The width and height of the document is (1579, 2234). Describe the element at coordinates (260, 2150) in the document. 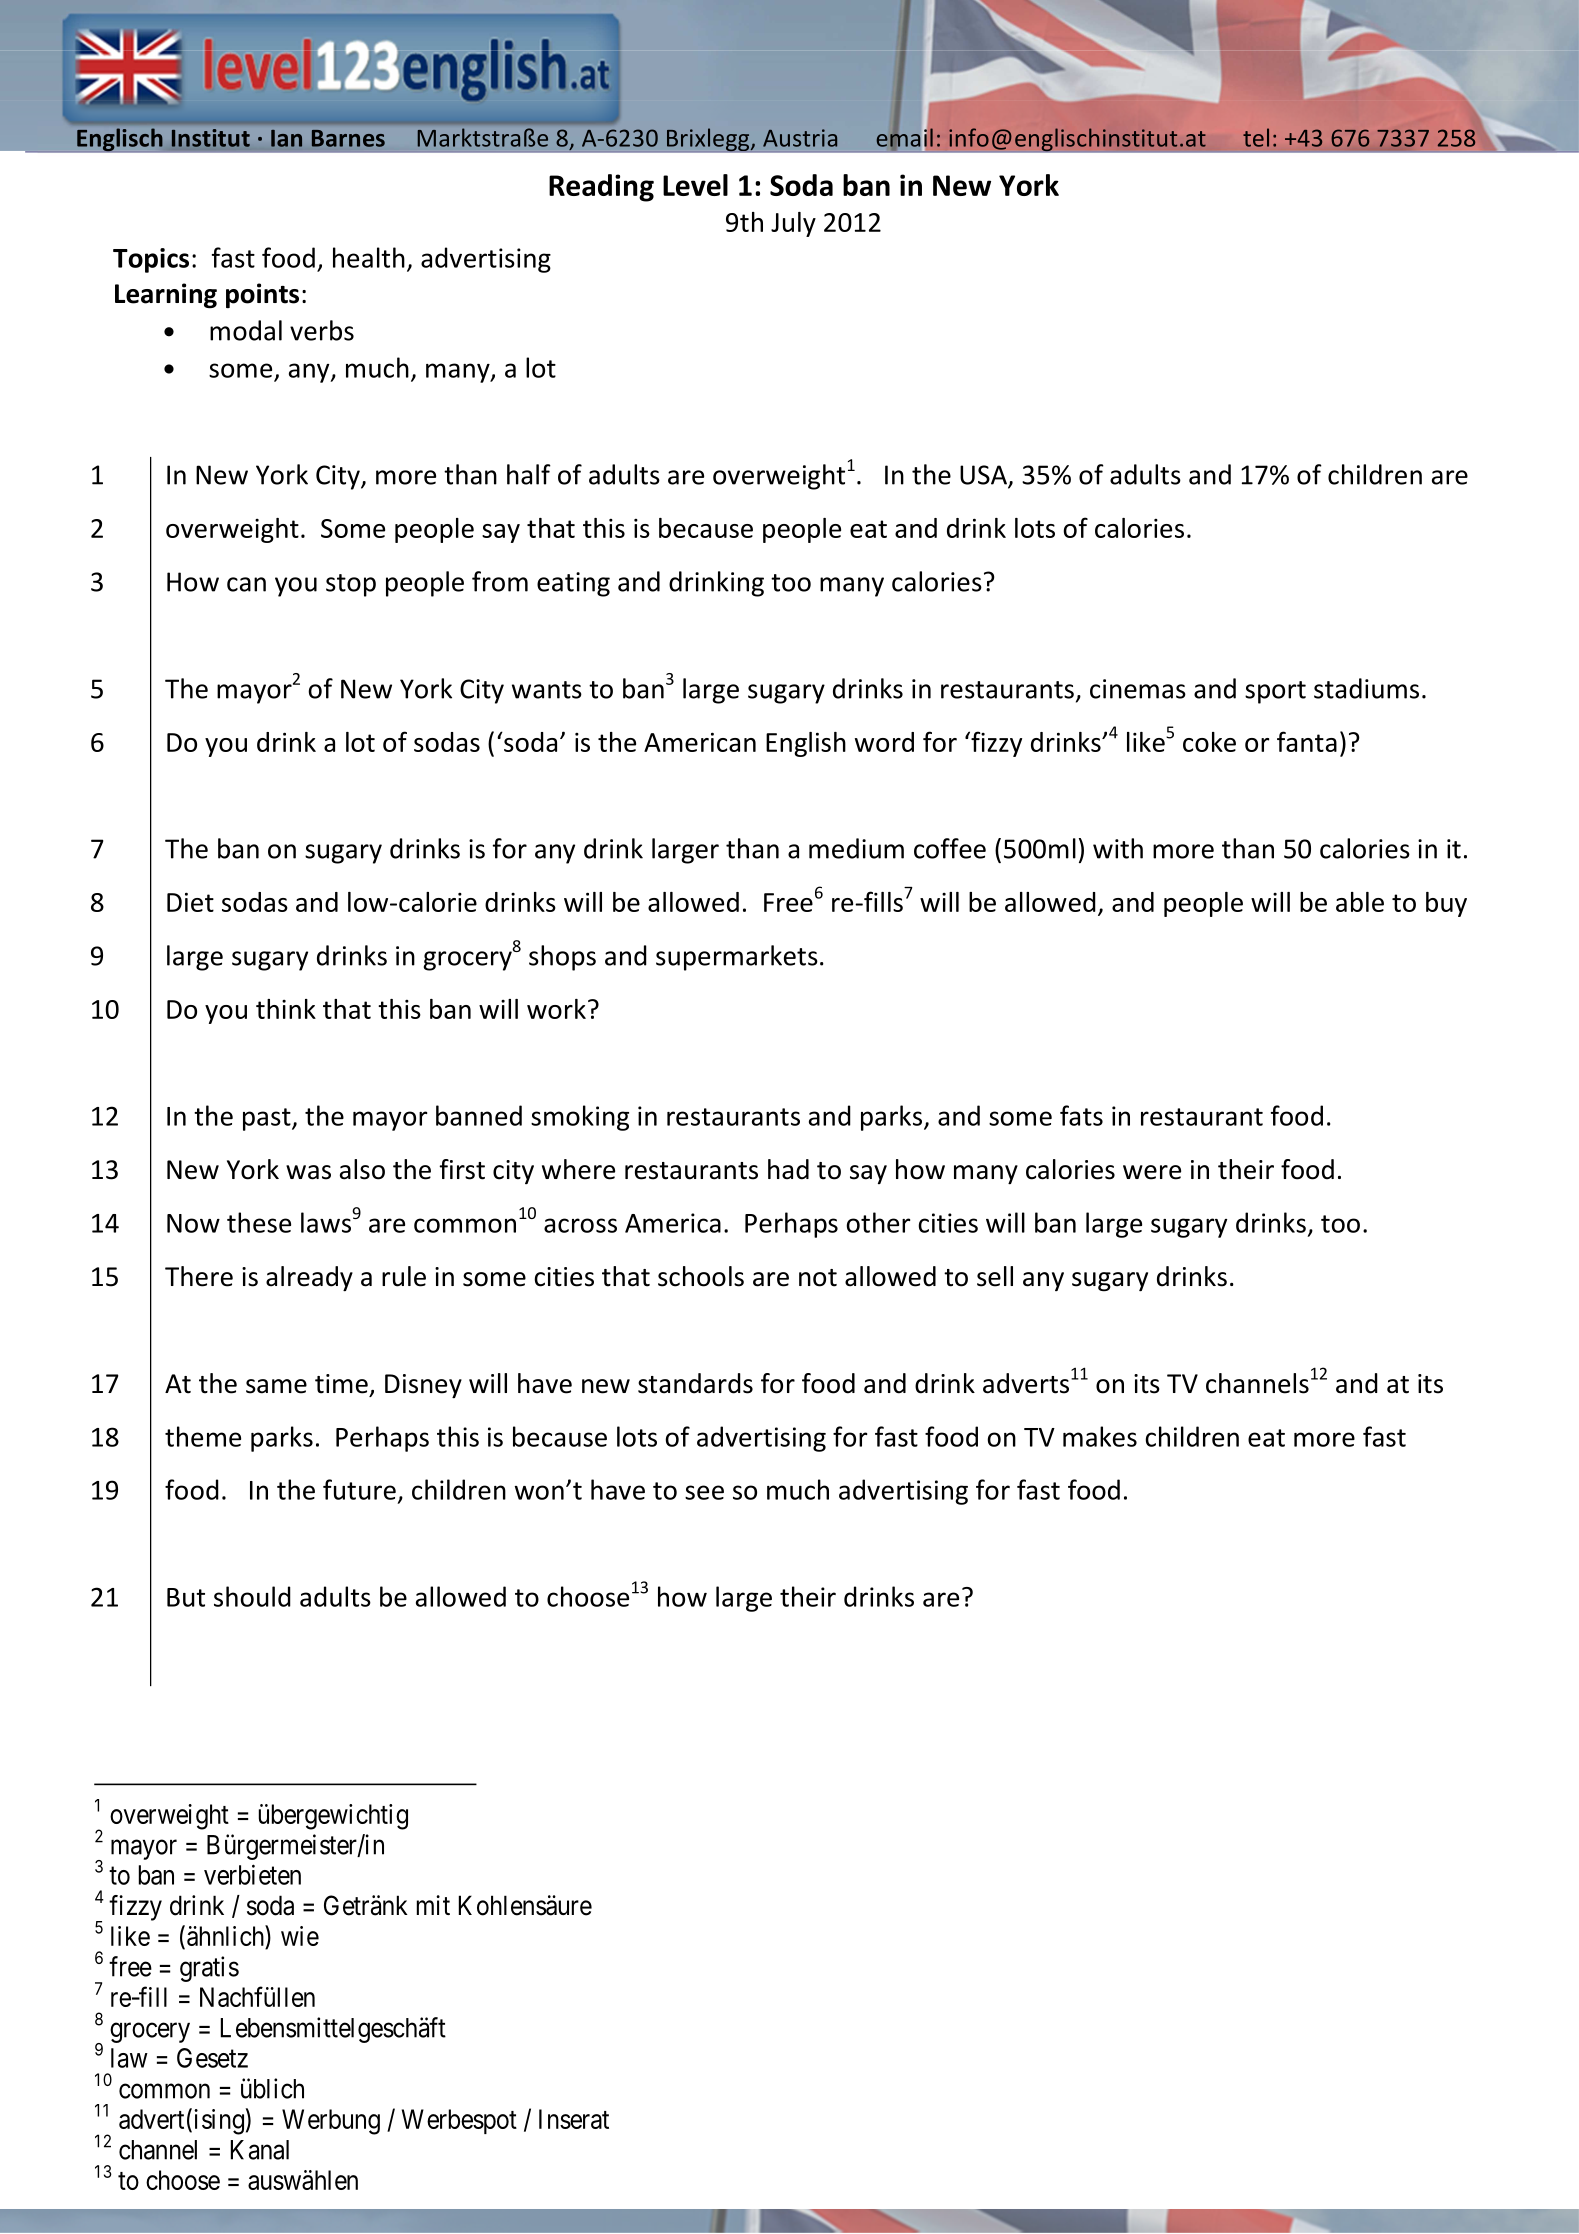

I see `Kanal` at that location.
